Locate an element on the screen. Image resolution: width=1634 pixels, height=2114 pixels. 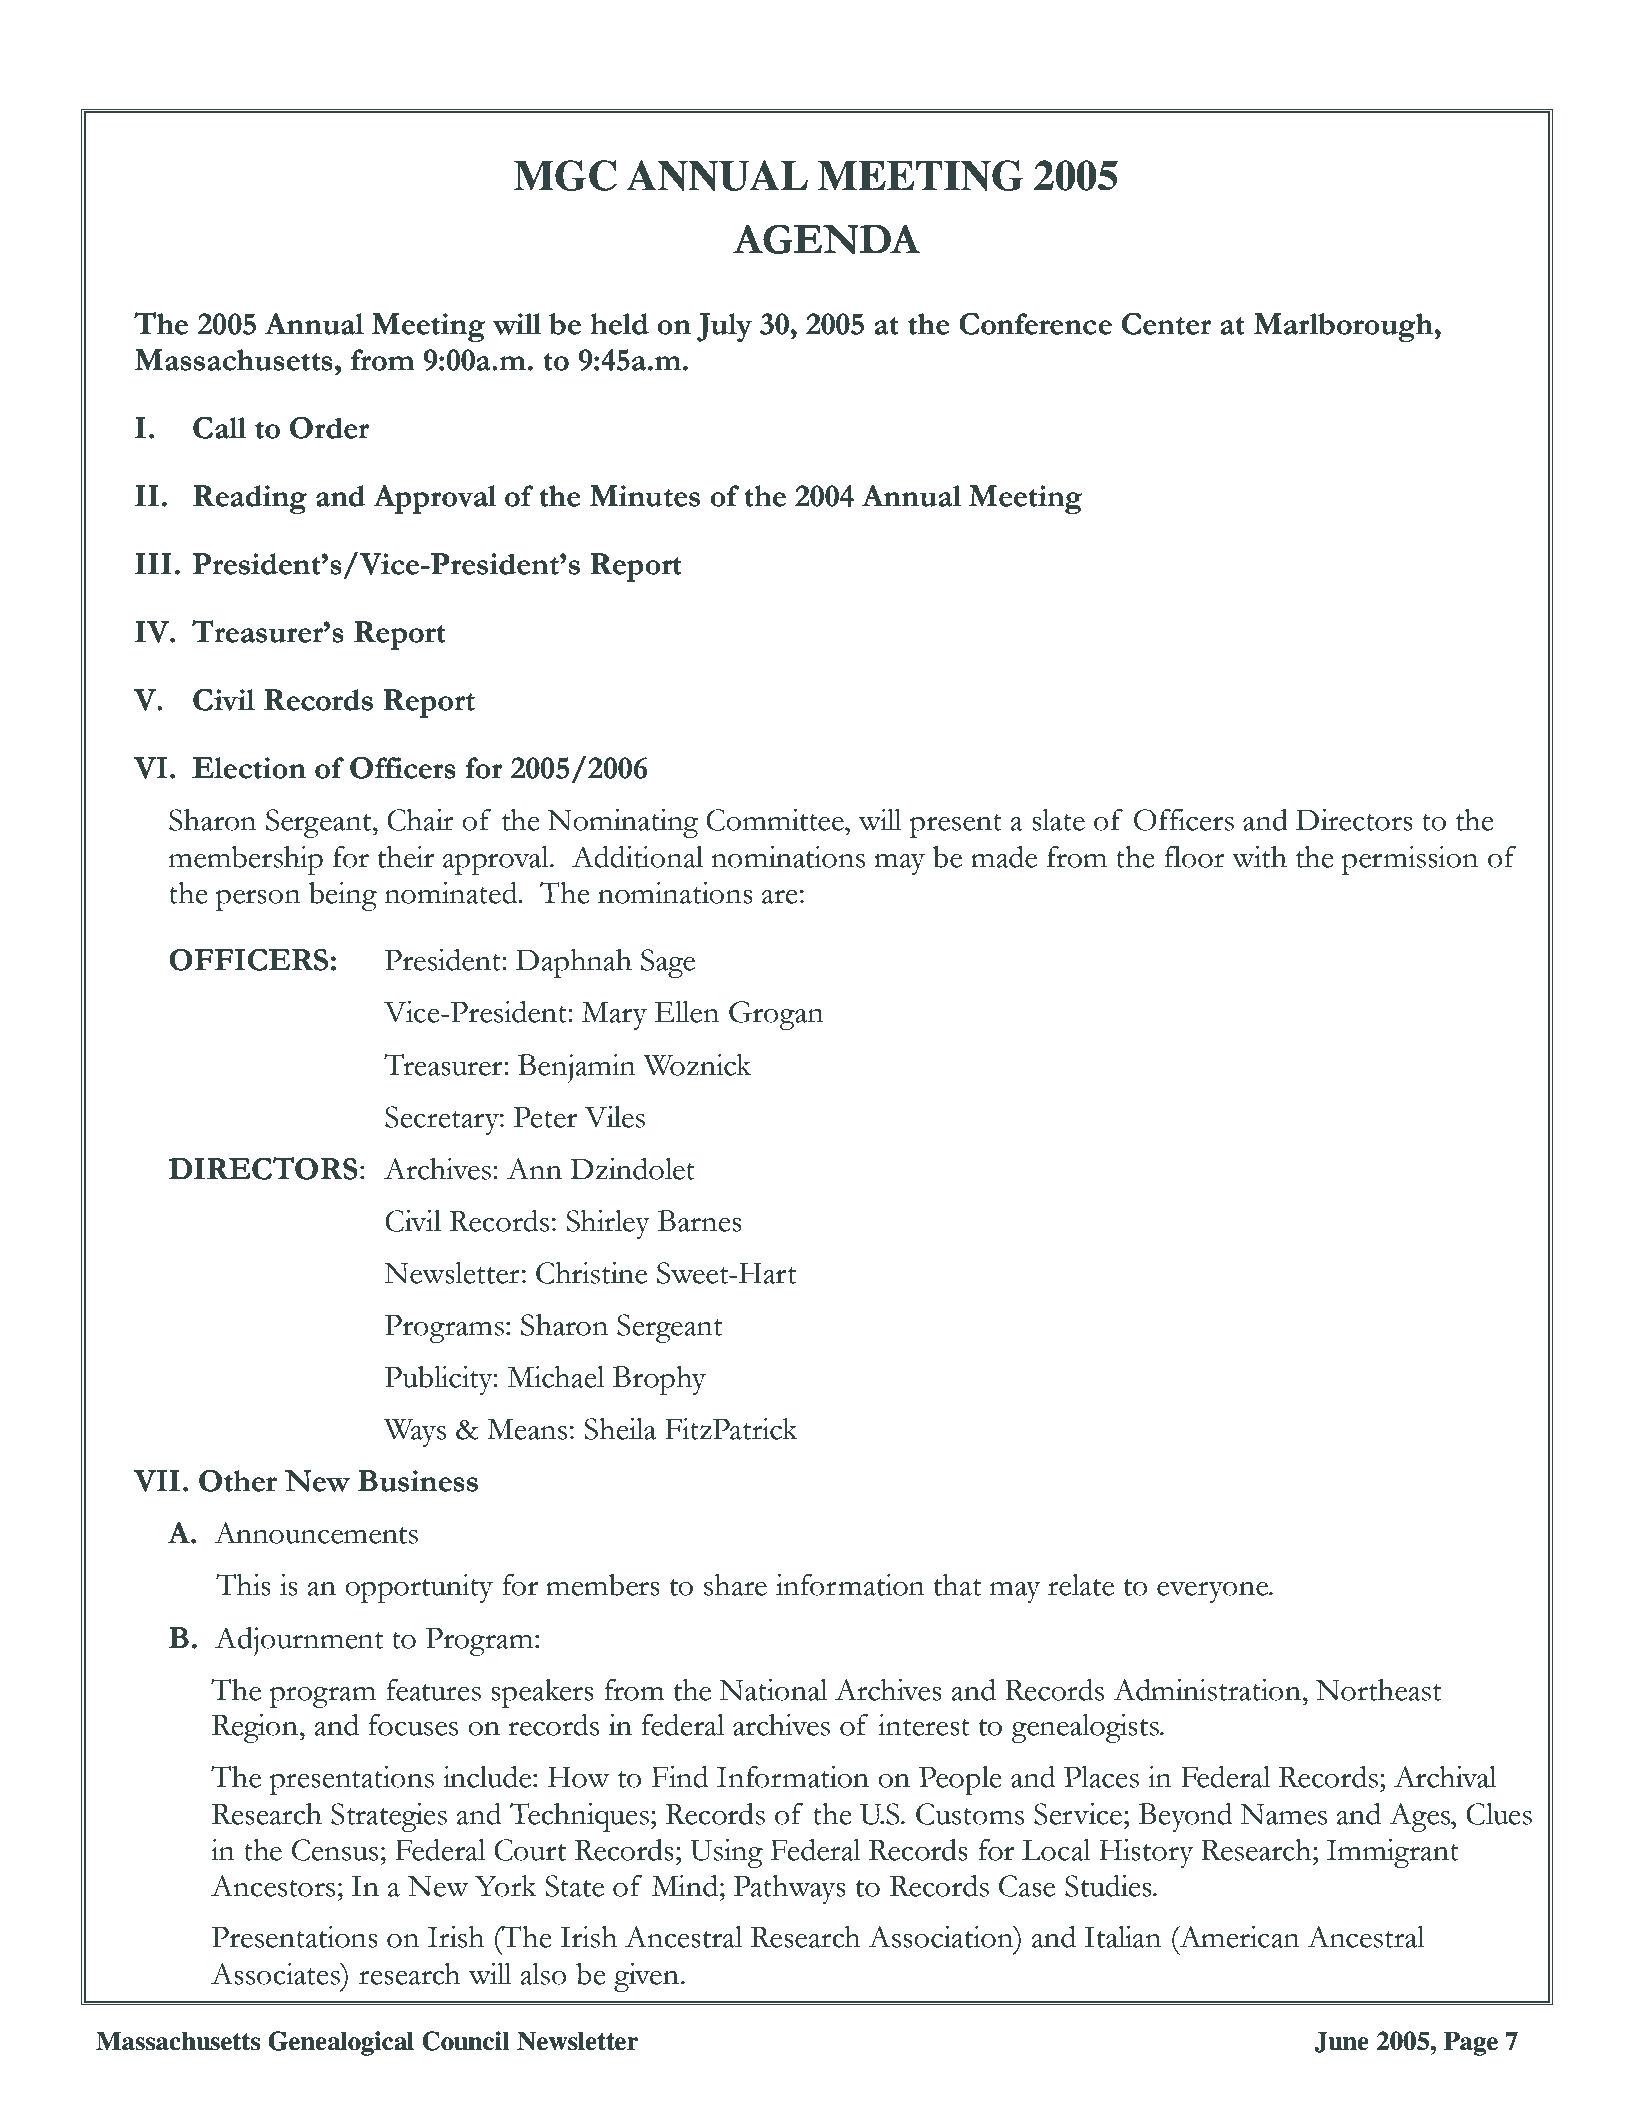
Grogan is located at coordinates (776, 1015).
